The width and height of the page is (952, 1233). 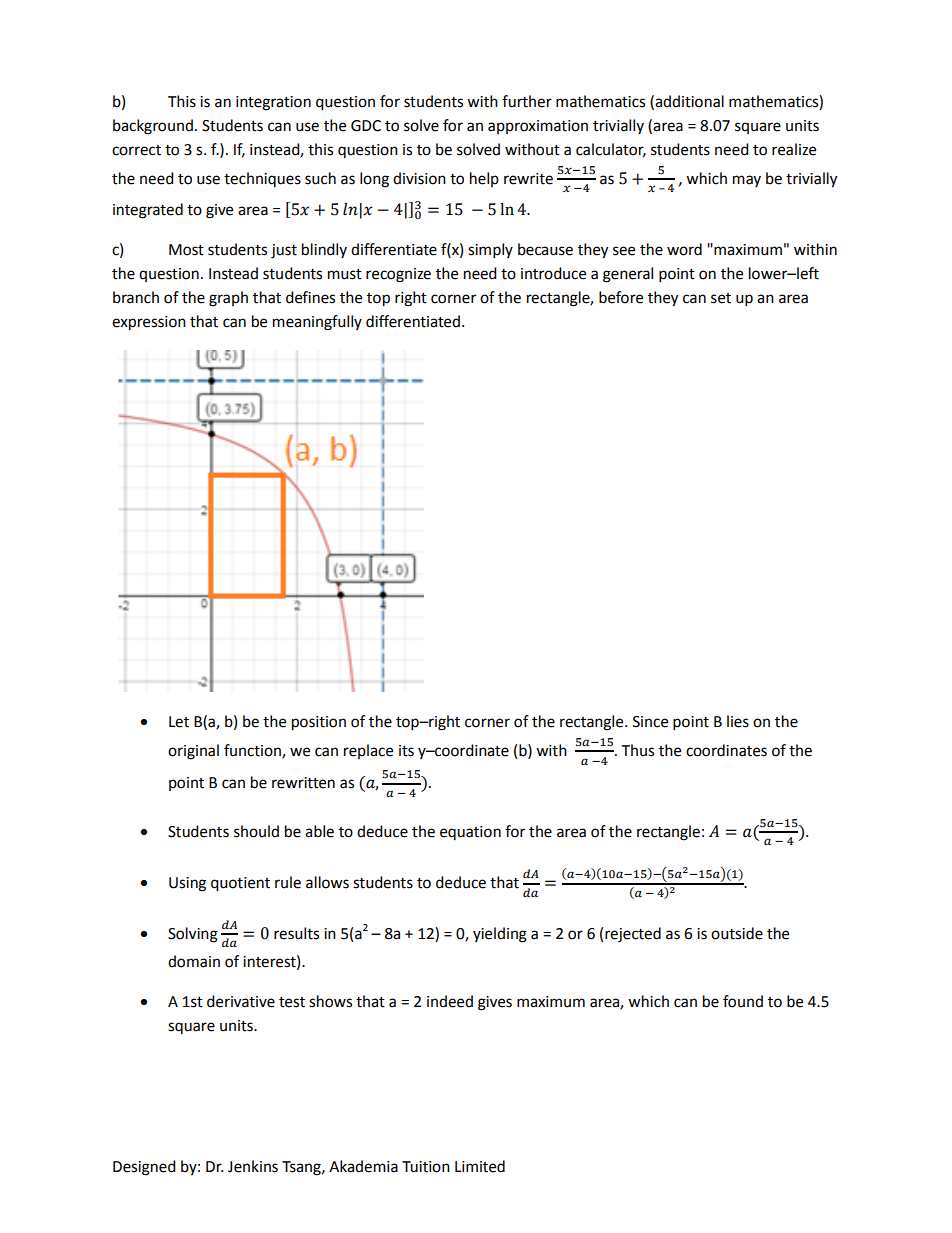 I want to click on may, so click(x=747, y=181).
